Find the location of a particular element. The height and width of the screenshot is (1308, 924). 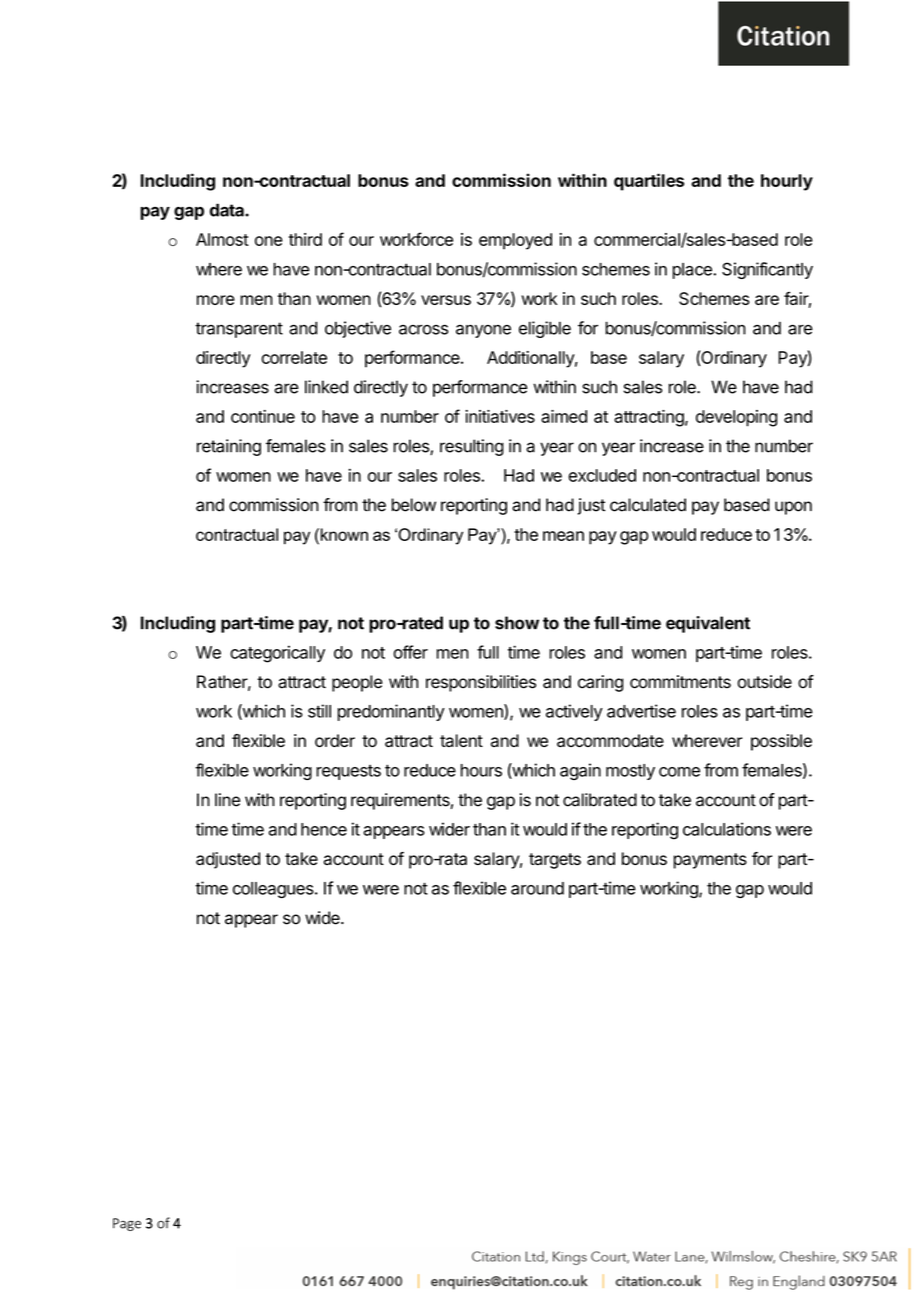

retaining is located at coordinates (229, 447).
